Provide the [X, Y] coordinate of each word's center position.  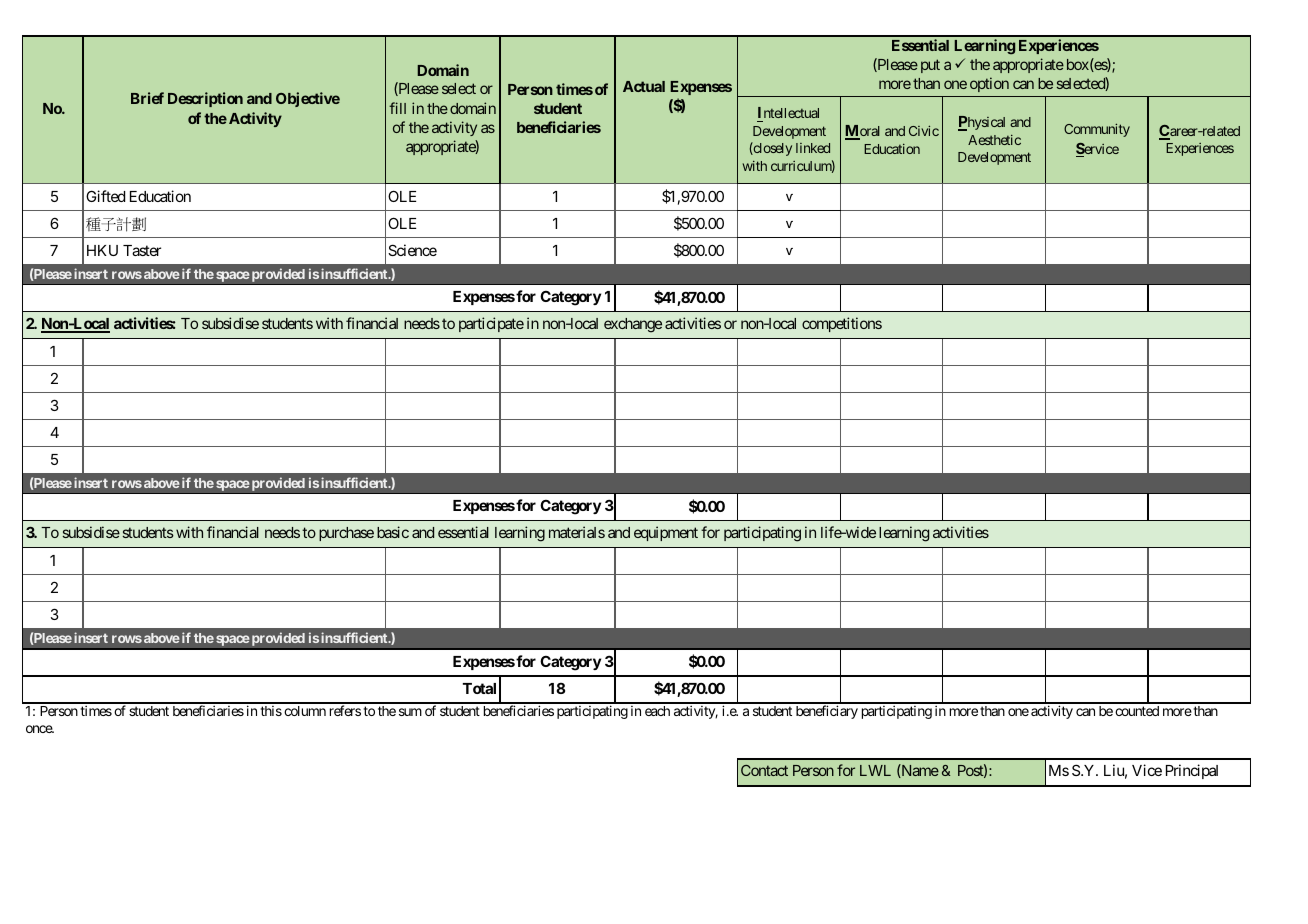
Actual [644, 86]
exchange [633, 325]
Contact [764, 770]
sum [410, 712]
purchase [346, 534]
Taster [142, 250]
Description [205, 99]
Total [479, 688]
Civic [924, 130]
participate [491, 324]
